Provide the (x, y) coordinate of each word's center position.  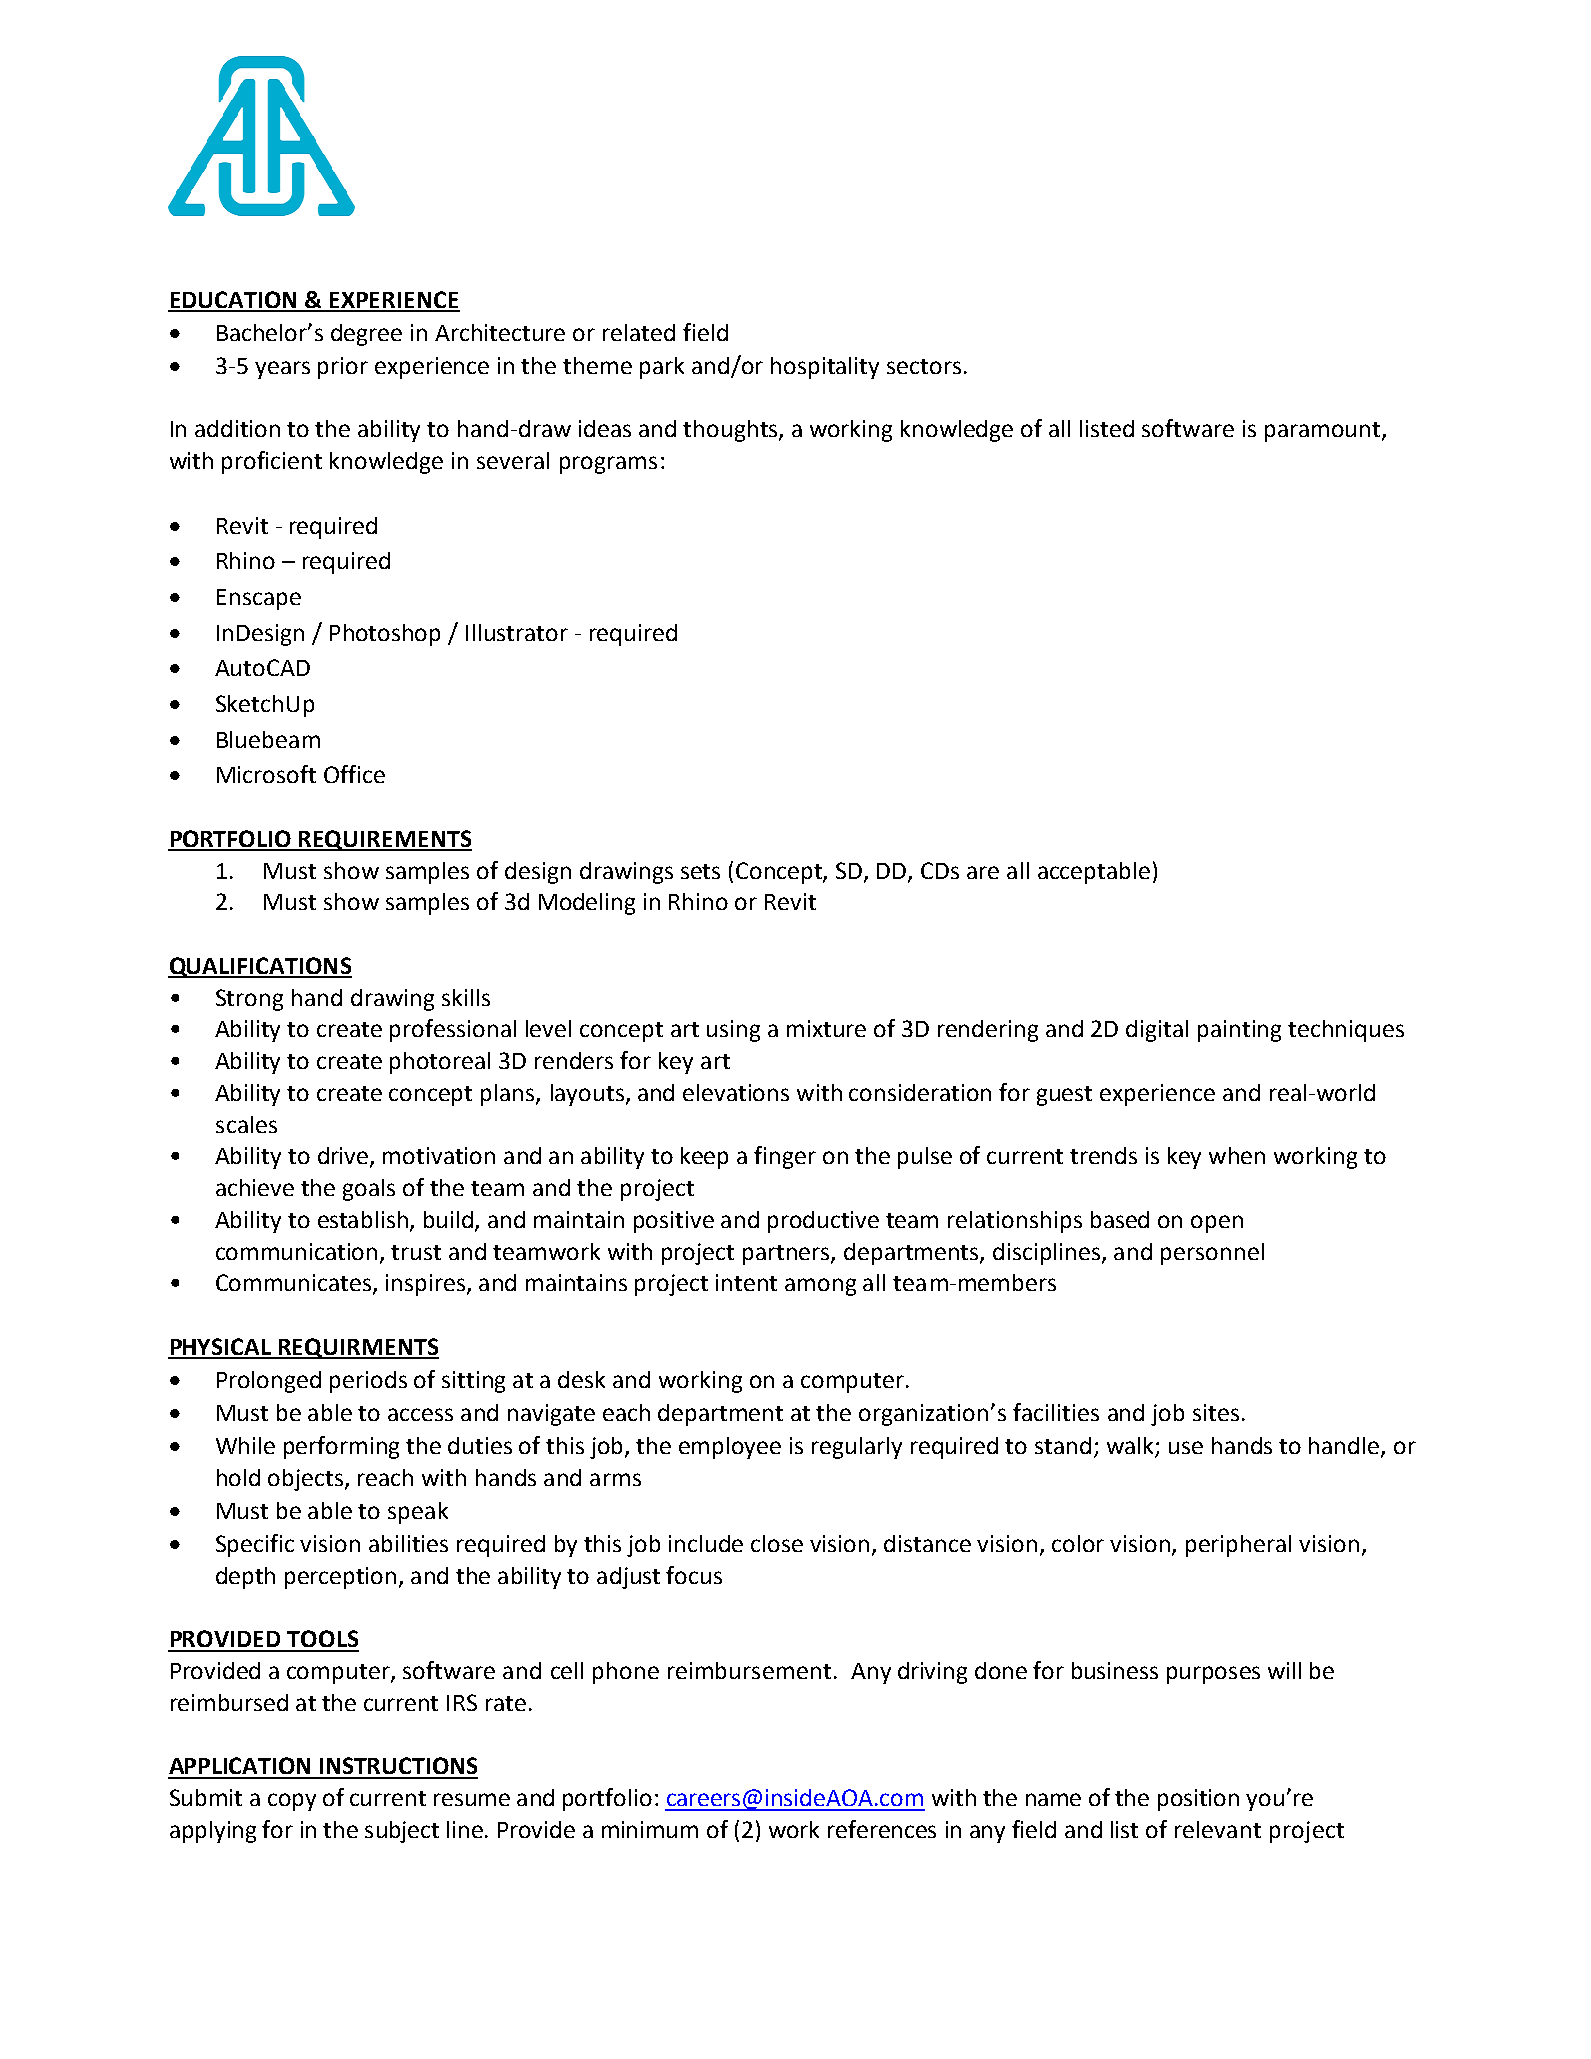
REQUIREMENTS (384, 840)
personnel (1212, 1254)
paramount (1324, 432)
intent (746, 1282)
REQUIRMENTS (358, 1348)
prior (343, 368)
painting (1239, 1031)
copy (292, 1802)
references (882, 1829)
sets (700, 871)
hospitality (825, 368)
